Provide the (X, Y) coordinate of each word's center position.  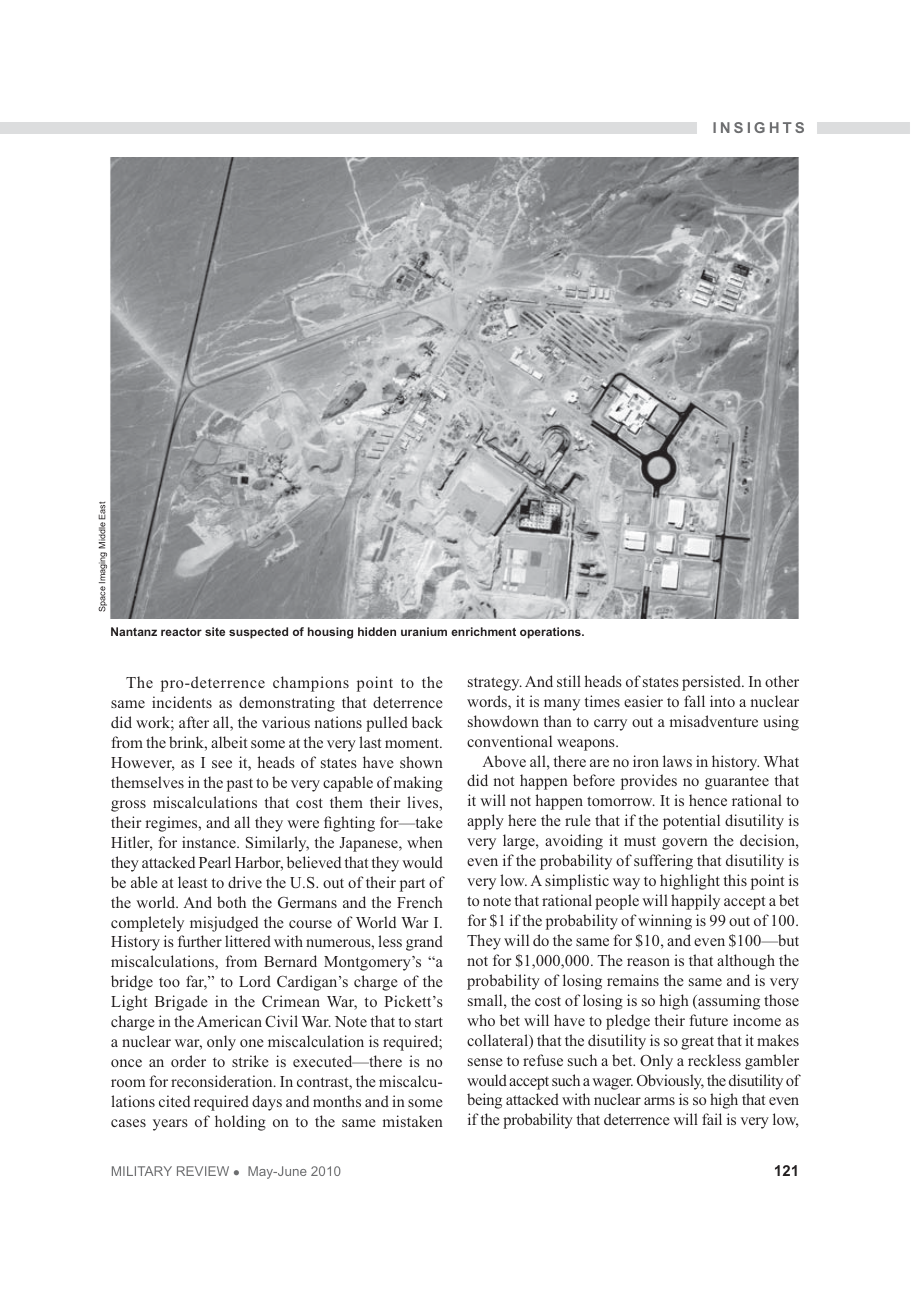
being (484, 1101)
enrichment (483, 631)
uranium (424, 631)
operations (551, 633)
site (215, 631)
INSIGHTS (758, 127)
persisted (713, 683)
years (170, 1125)
